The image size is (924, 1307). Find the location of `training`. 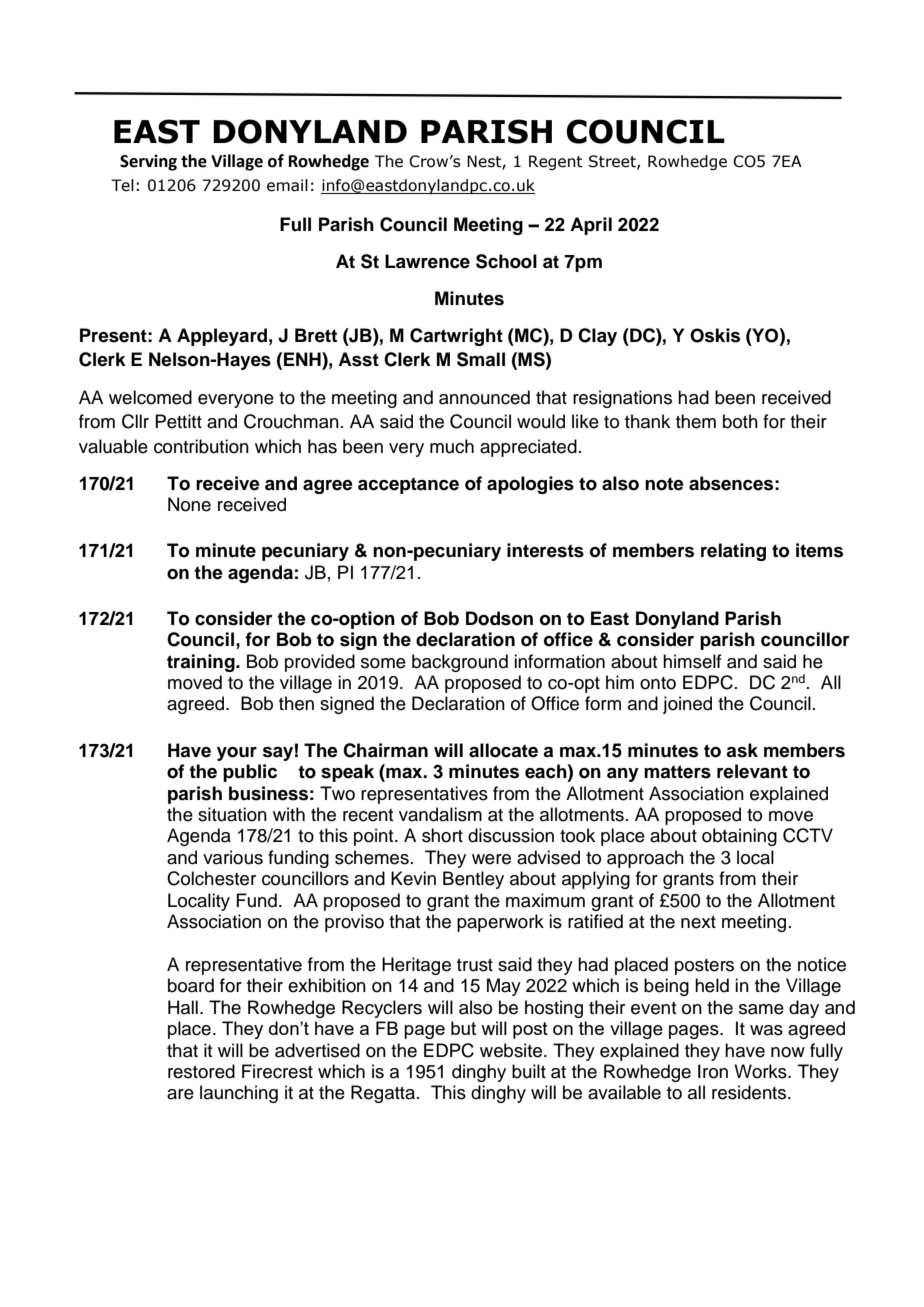

training is located at coordinates (202, 663).
